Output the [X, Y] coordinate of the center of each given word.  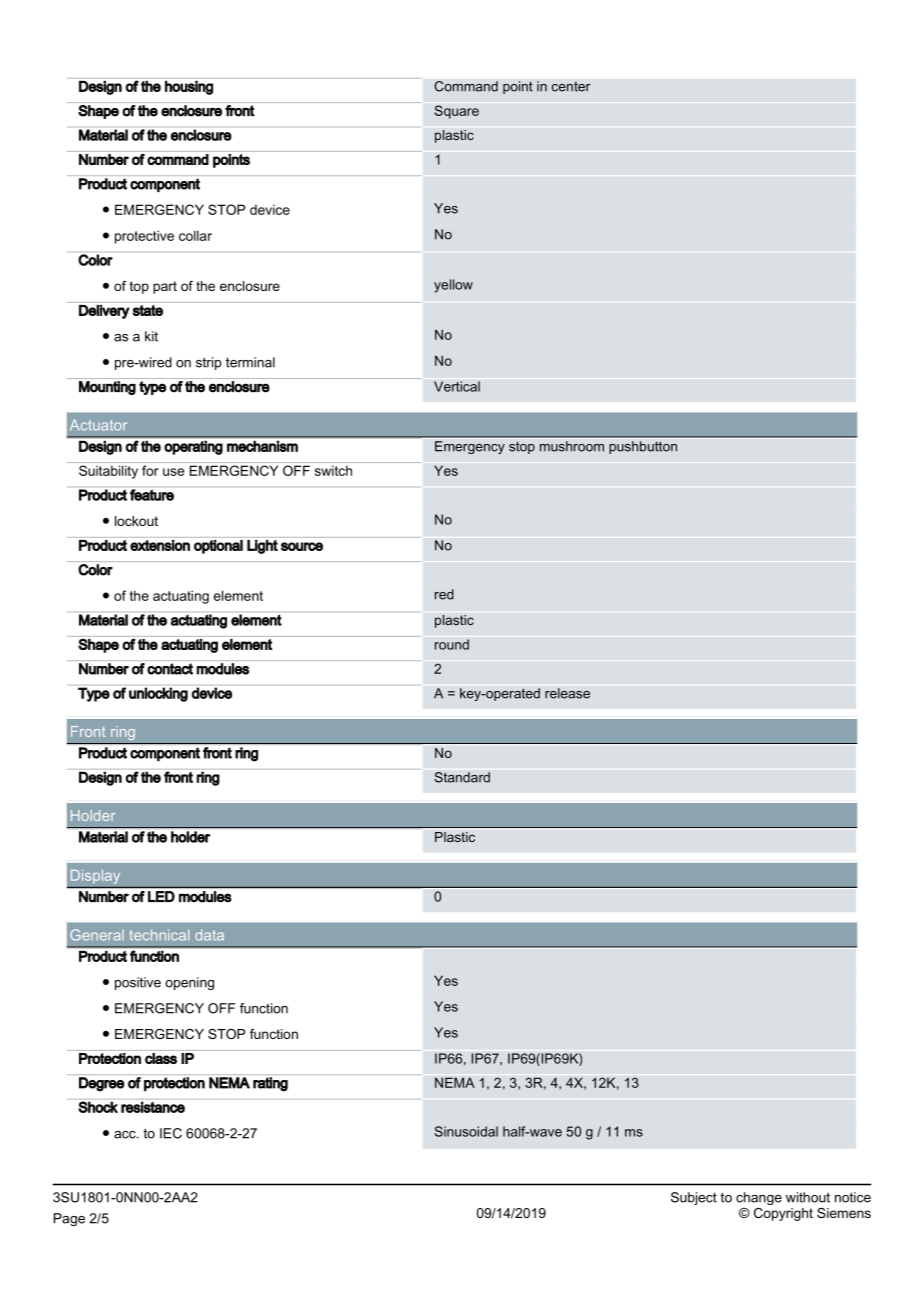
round [452, 644]
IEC [171, 1133]
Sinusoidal [466, 1131]
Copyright [783, 1214]
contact [170, 669]
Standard [462, 777]
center [571, 87]
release [567, 693]
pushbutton [643, 447]
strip [209, 363]
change [759, 1198]
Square [457, 112]
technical [159, 935]
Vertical [457, 386]
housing [189, 88]
